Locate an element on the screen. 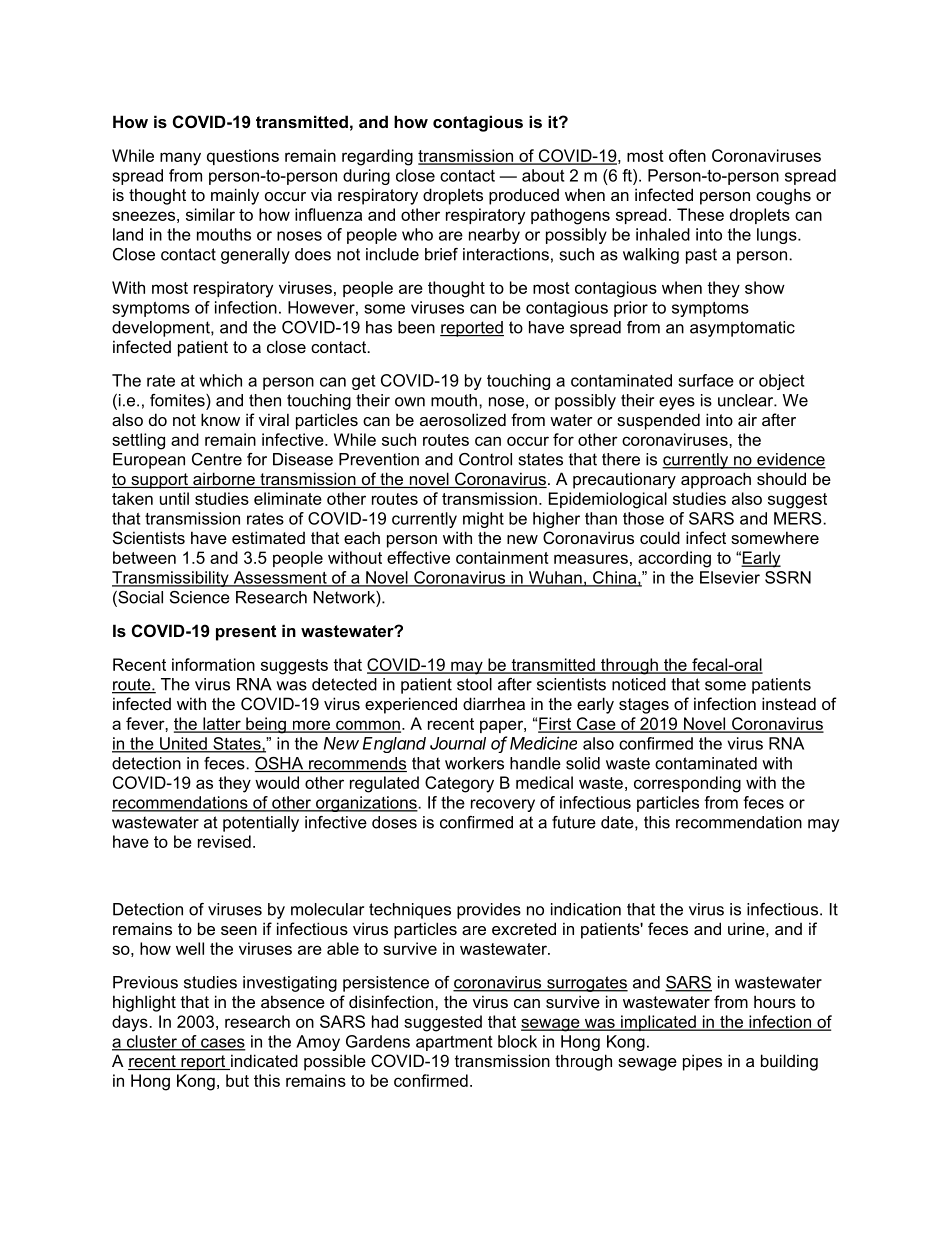 This screenshot has width=952, height=1233. corresponding is located at coordinates (687, 784).
